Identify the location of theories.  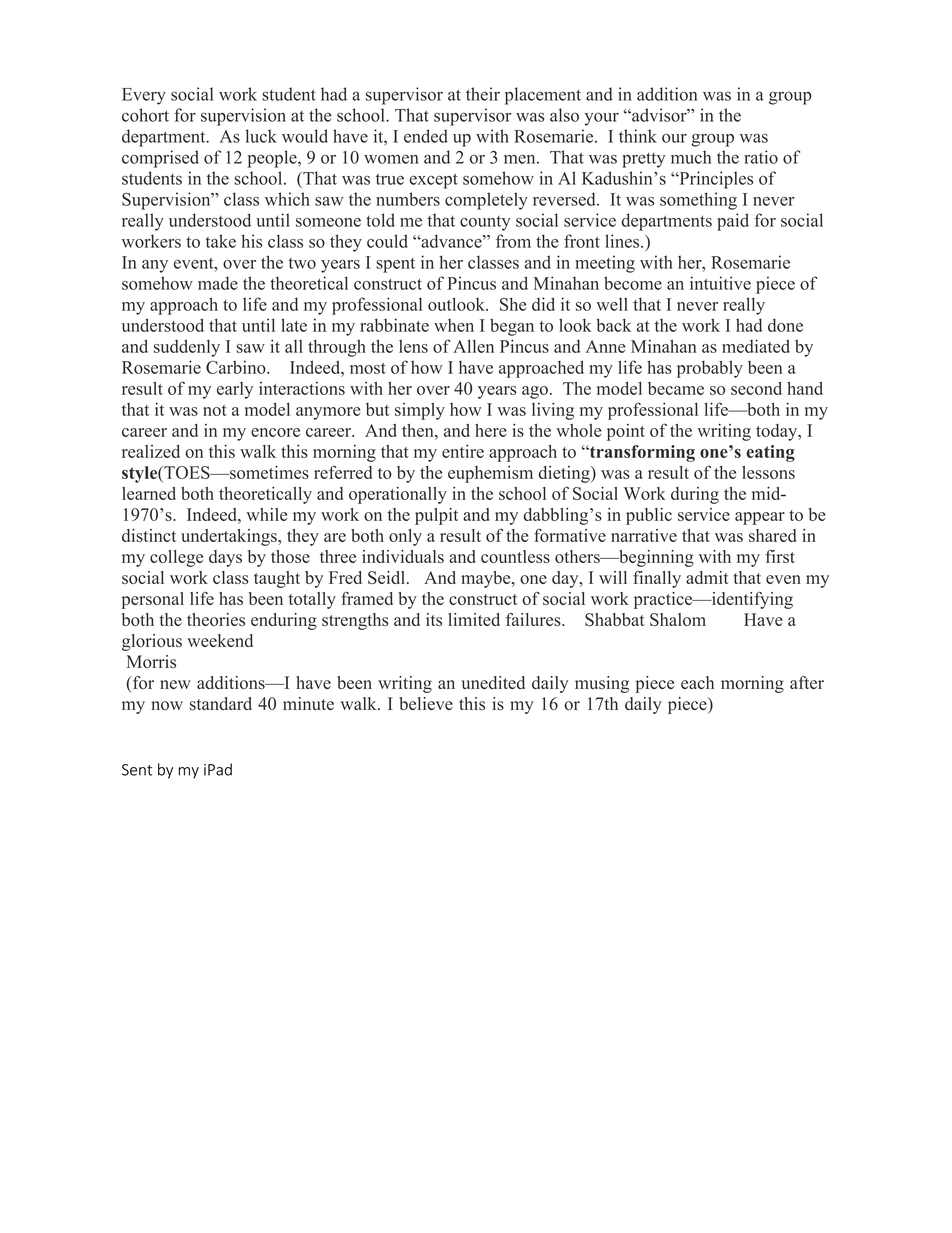
(216, 619).
